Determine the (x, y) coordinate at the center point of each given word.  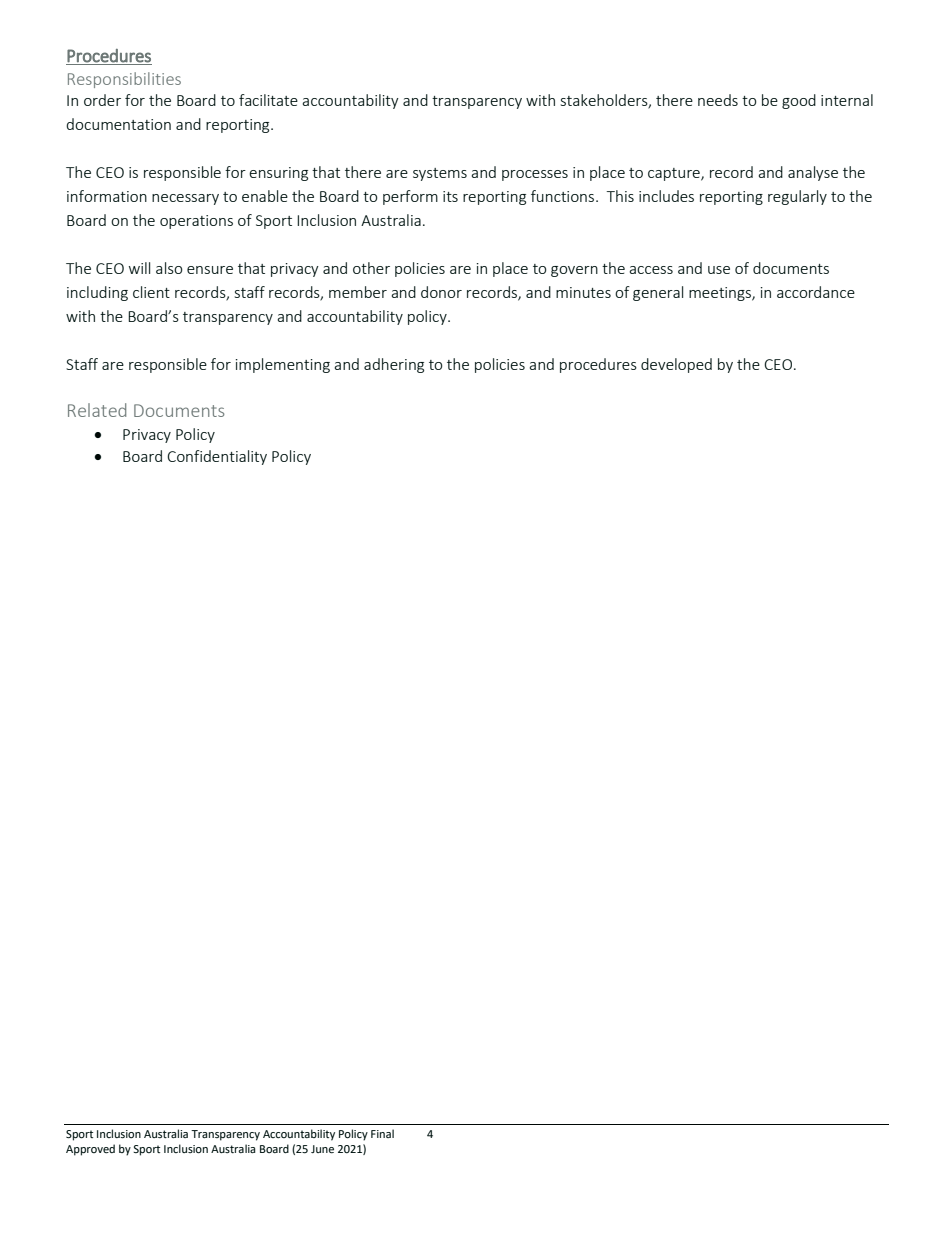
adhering (394, 365)
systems (440, 174)
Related (97, 410)
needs (718, 100)
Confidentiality (217, 457)
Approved (90, 1150)
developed (676, 365)
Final (382, 1133)
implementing (283, 365)
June (322, 1149)
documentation (118, 124)
